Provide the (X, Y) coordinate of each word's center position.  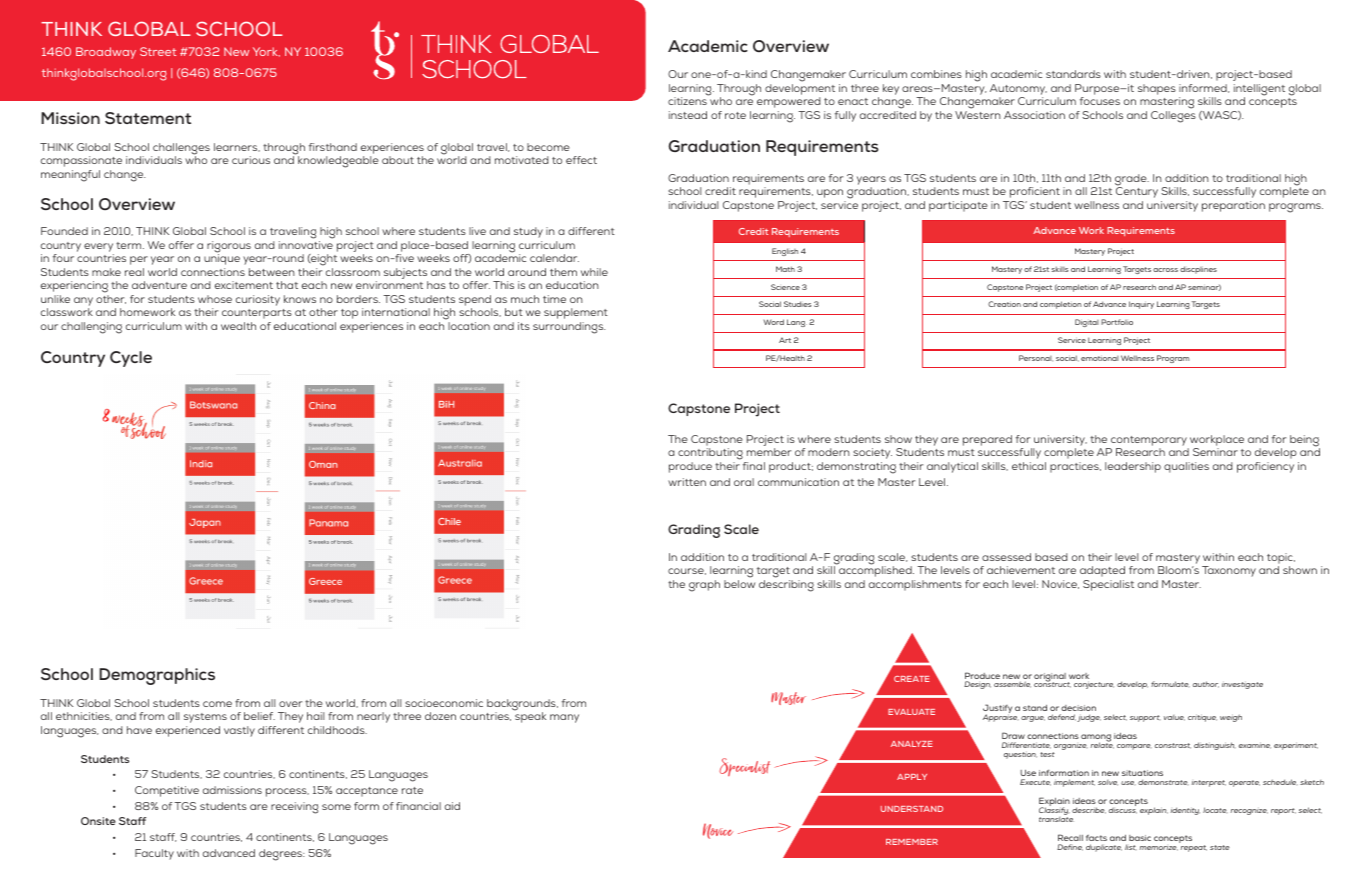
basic (1140, 838)
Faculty (154, 854)
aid (452, 806)
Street (158, 51)
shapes (1157, 89)
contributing (711, 455)
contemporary (1149, 441)
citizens (687, 101)
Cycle (131, 359)
